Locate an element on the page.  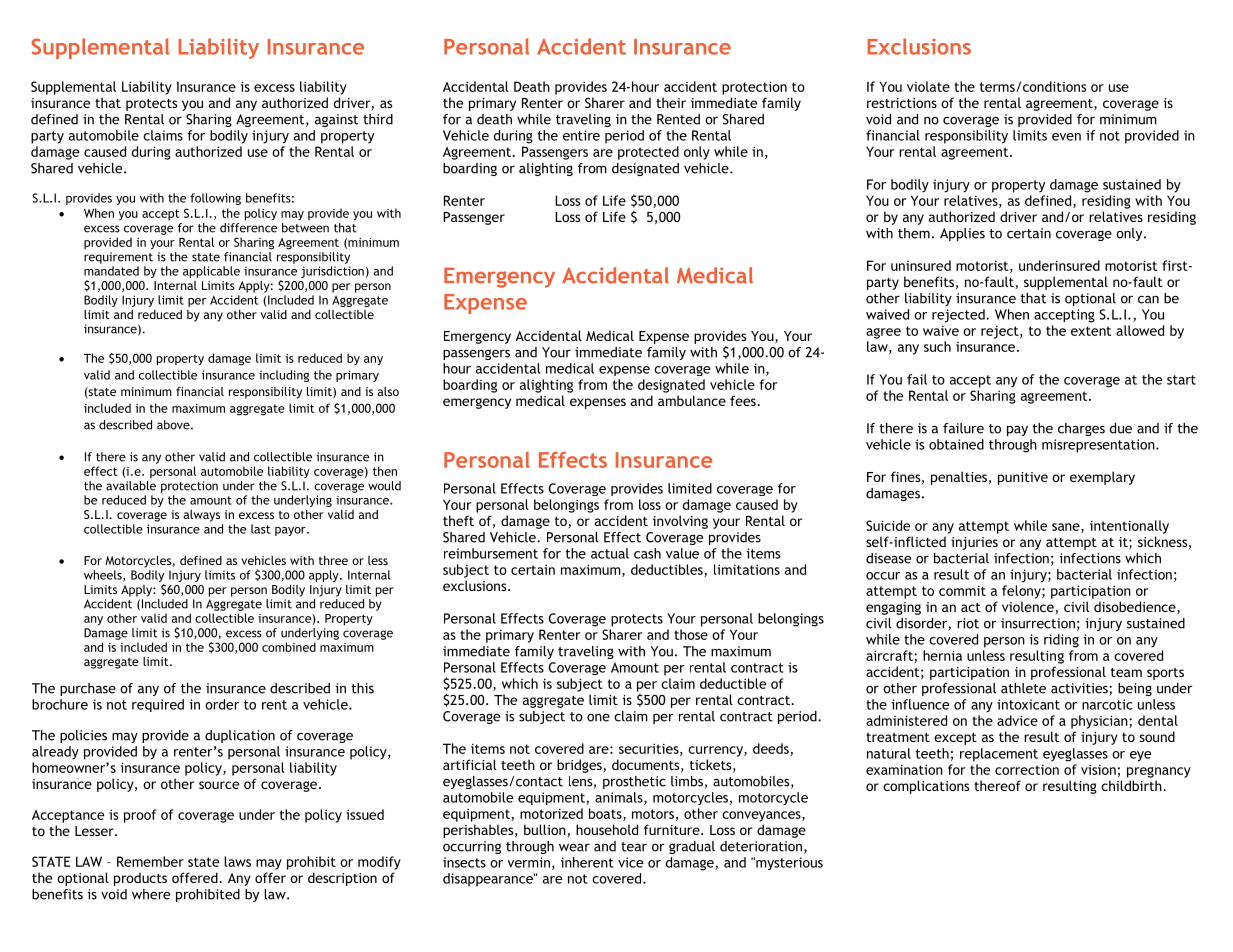
required is located at coordinates (158, 705).
